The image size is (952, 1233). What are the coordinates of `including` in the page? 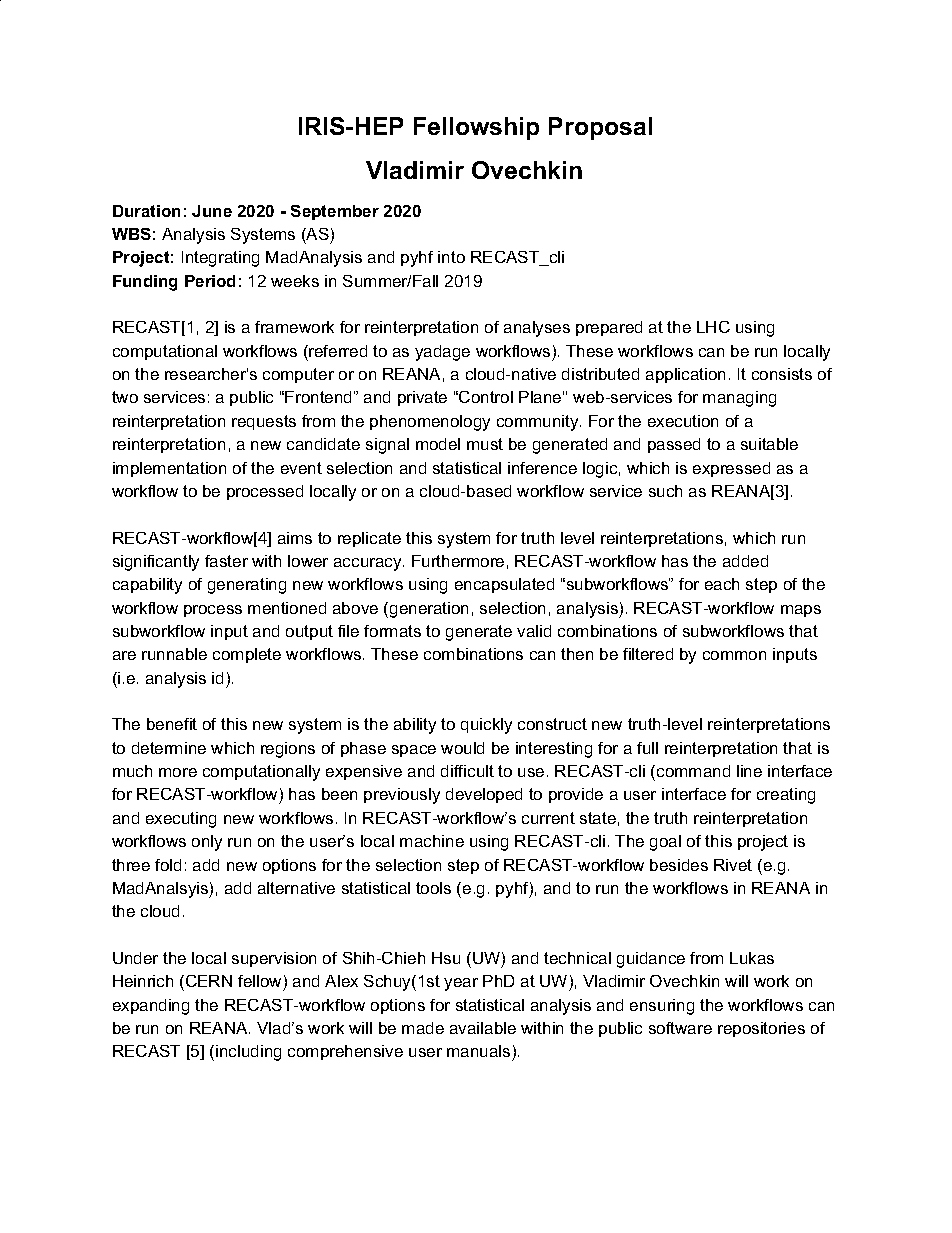 It's located at (248, 1053).
